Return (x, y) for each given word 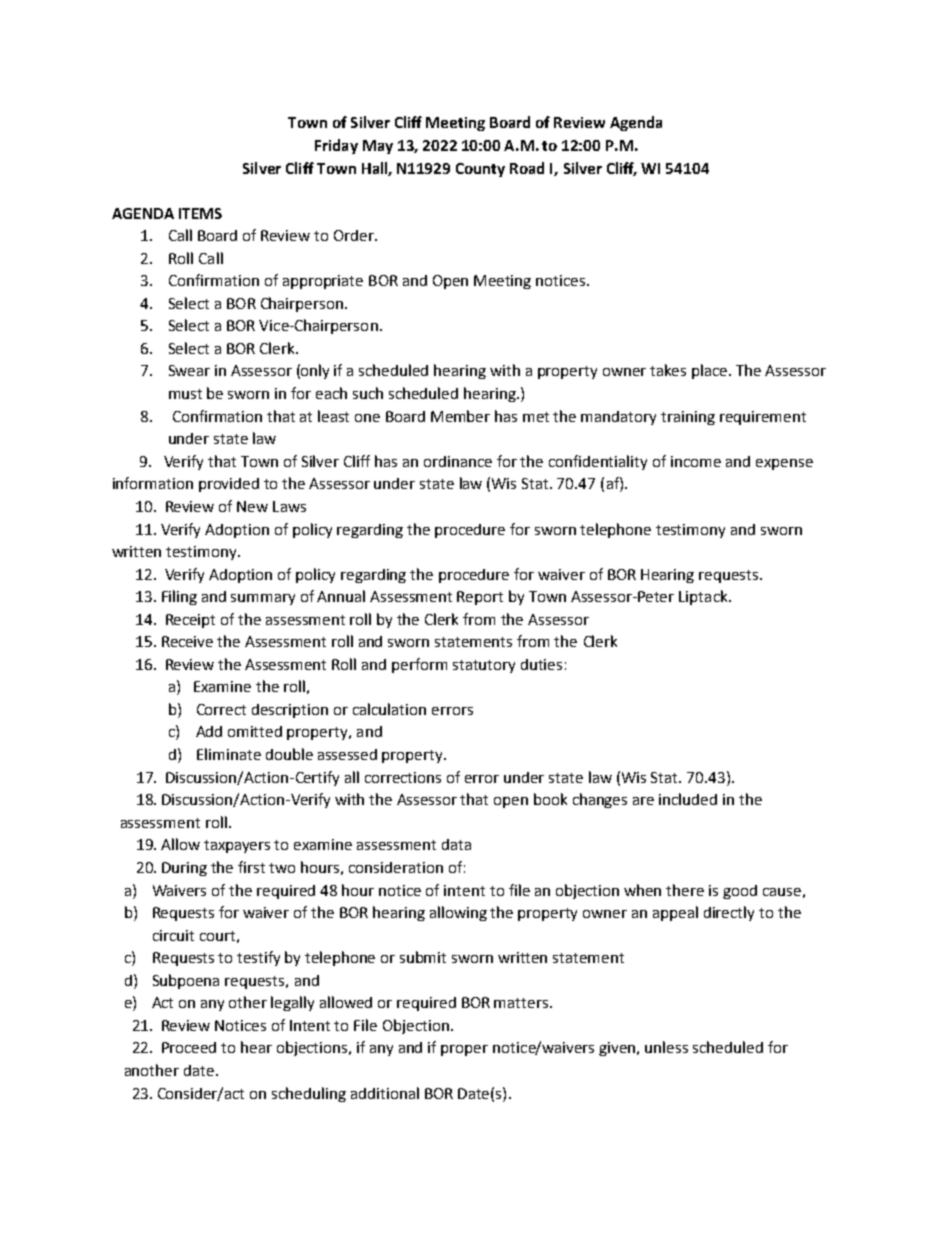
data (456, 844)
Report (480, 598)
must (185, 394)
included (688, 799)
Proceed (189, 1047)
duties (541, 664)
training (688, 418)
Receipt (190, 621)
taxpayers (237, 846)
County (480, 170)
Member (460, 416)
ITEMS (200, 213)
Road (527, 168)
